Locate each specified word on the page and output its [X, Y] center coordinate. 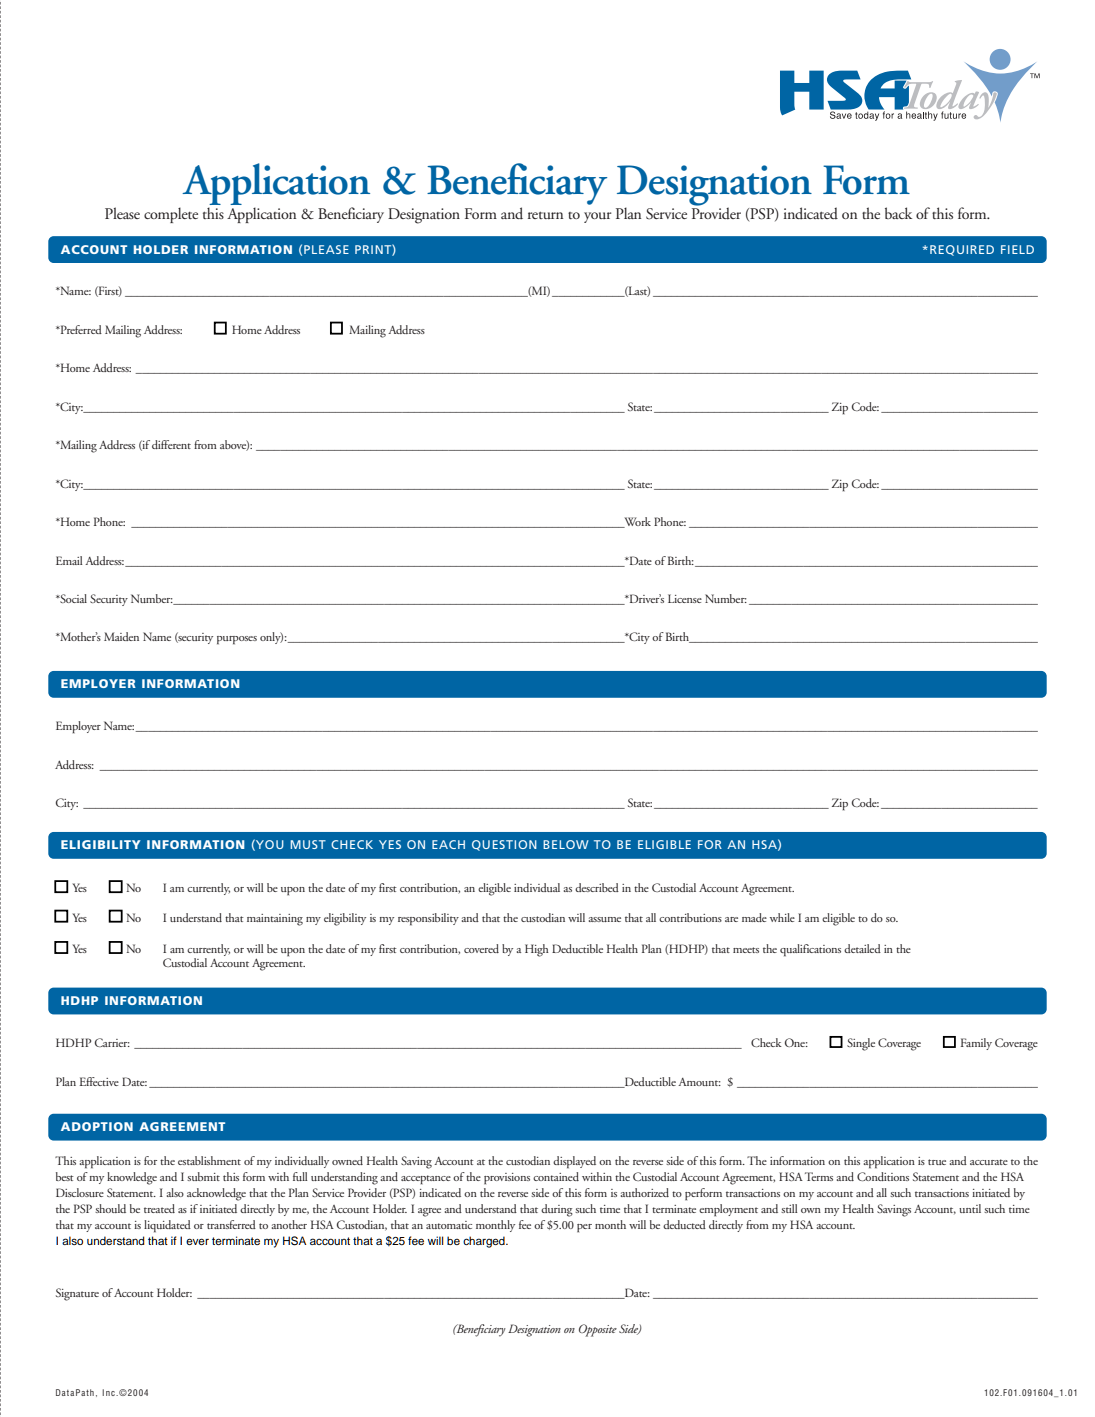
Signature [77, 1294]
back [898, 213]
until [970, 1208]
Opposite [598, 1330]
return [545, 215]
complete [171, 215]
